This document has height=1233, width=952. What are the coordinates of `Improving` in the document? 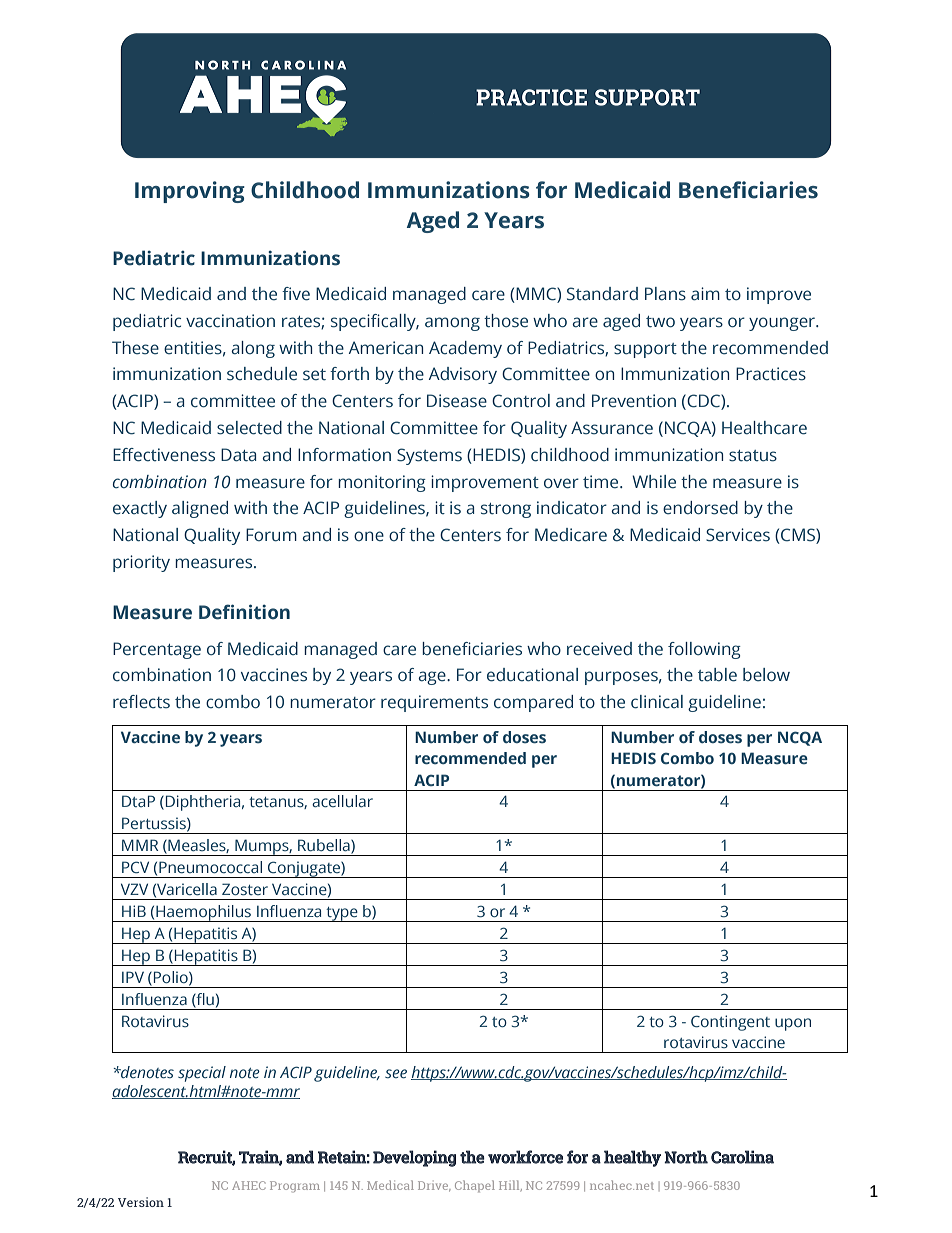 It's located at (190, 192).
